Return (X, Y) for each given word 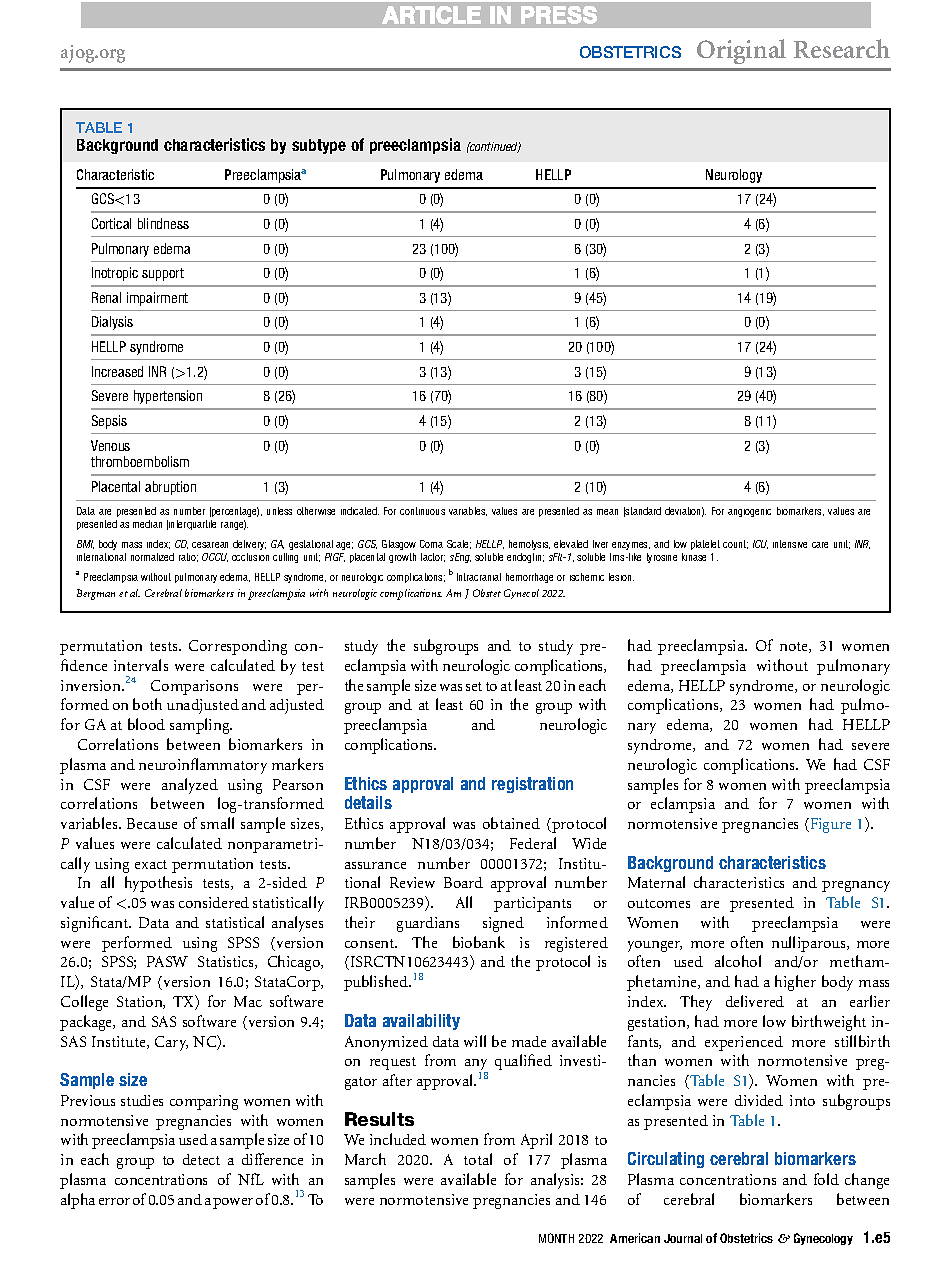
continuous (422, 511)
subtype (319, 146)
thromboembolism (140, 461)
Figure (829, 825)
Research (842, 48)
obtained (511, 823)
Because (152, 823)
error (114, 1201)
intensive (790, 544)
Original (741, 51)
